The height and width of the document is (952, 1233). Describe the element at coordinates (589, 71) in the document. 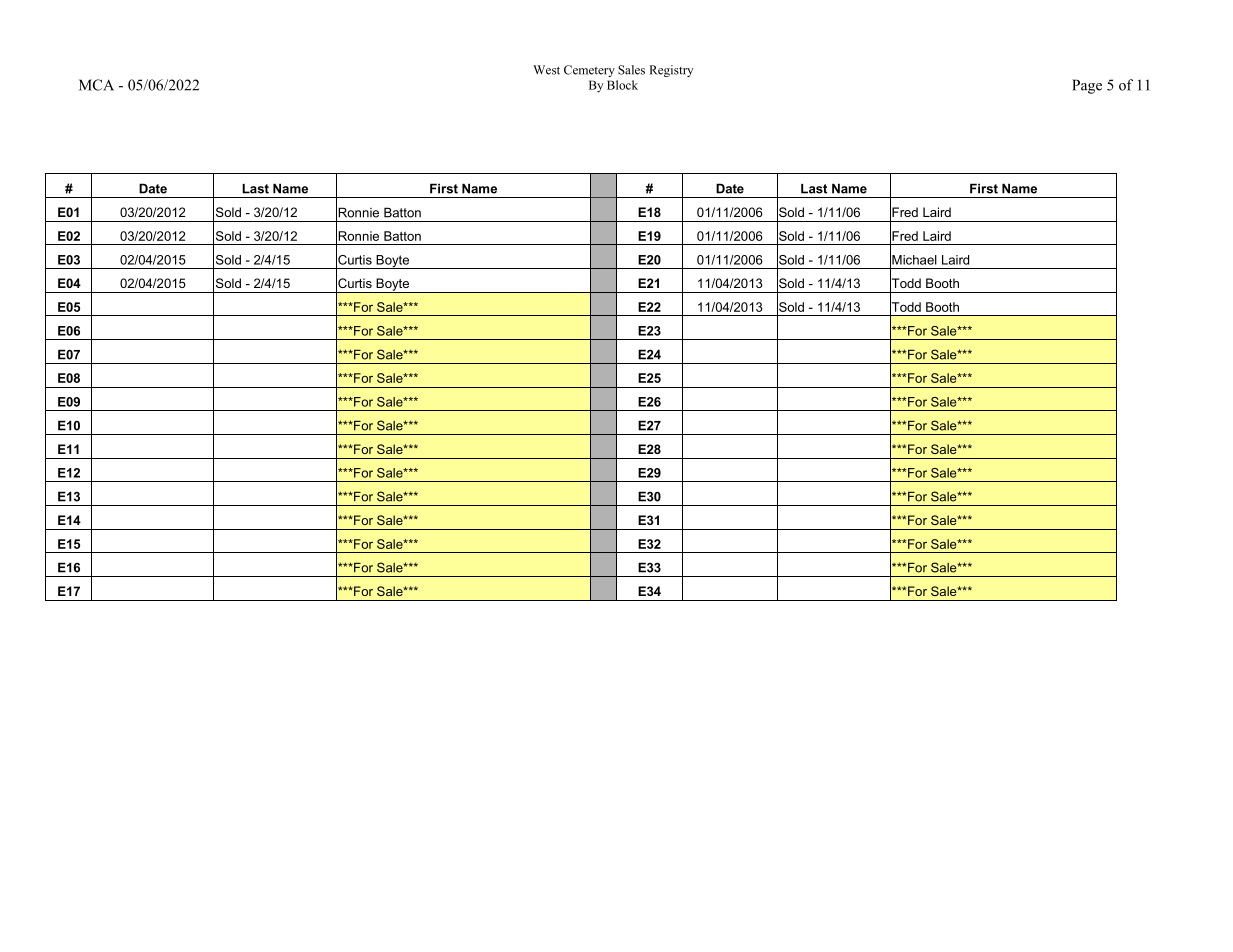

I see `Cemetery` at that location.
